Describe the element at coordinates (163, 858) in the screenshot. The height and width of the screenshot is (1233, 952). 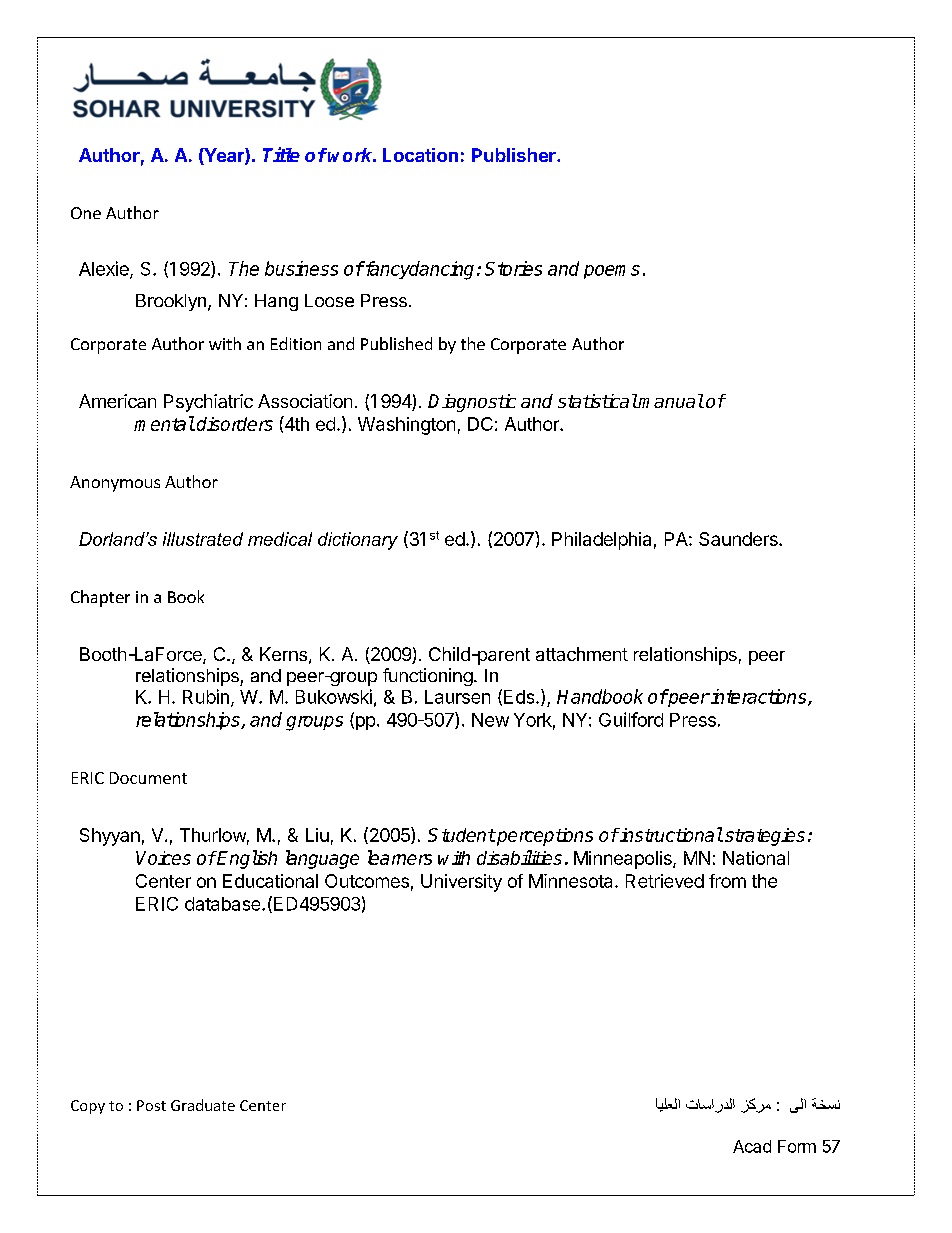
I see `Voices` at that location.
